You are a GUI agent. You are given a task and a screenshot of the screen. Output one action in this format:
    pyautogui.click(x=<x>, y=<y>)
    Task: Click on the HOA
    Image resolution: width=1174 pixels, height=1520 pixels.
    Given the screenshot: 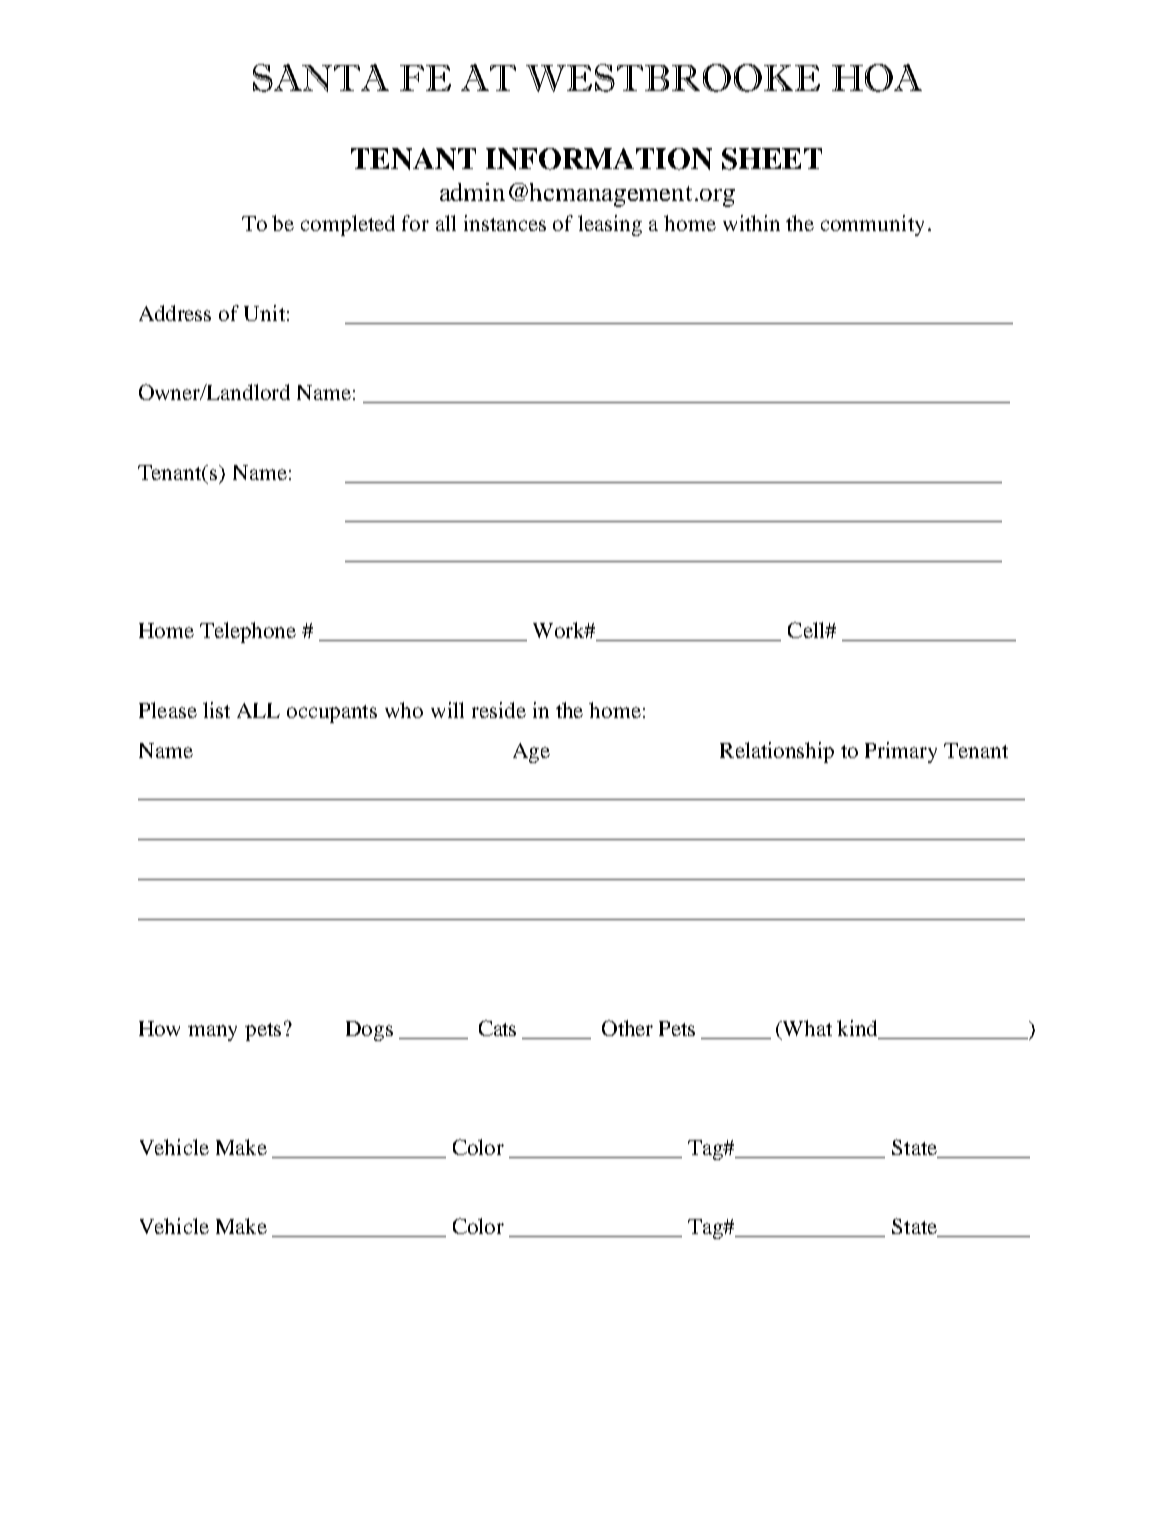 What is the action you would take?
    pyautogui.click(x=877, y=78)
